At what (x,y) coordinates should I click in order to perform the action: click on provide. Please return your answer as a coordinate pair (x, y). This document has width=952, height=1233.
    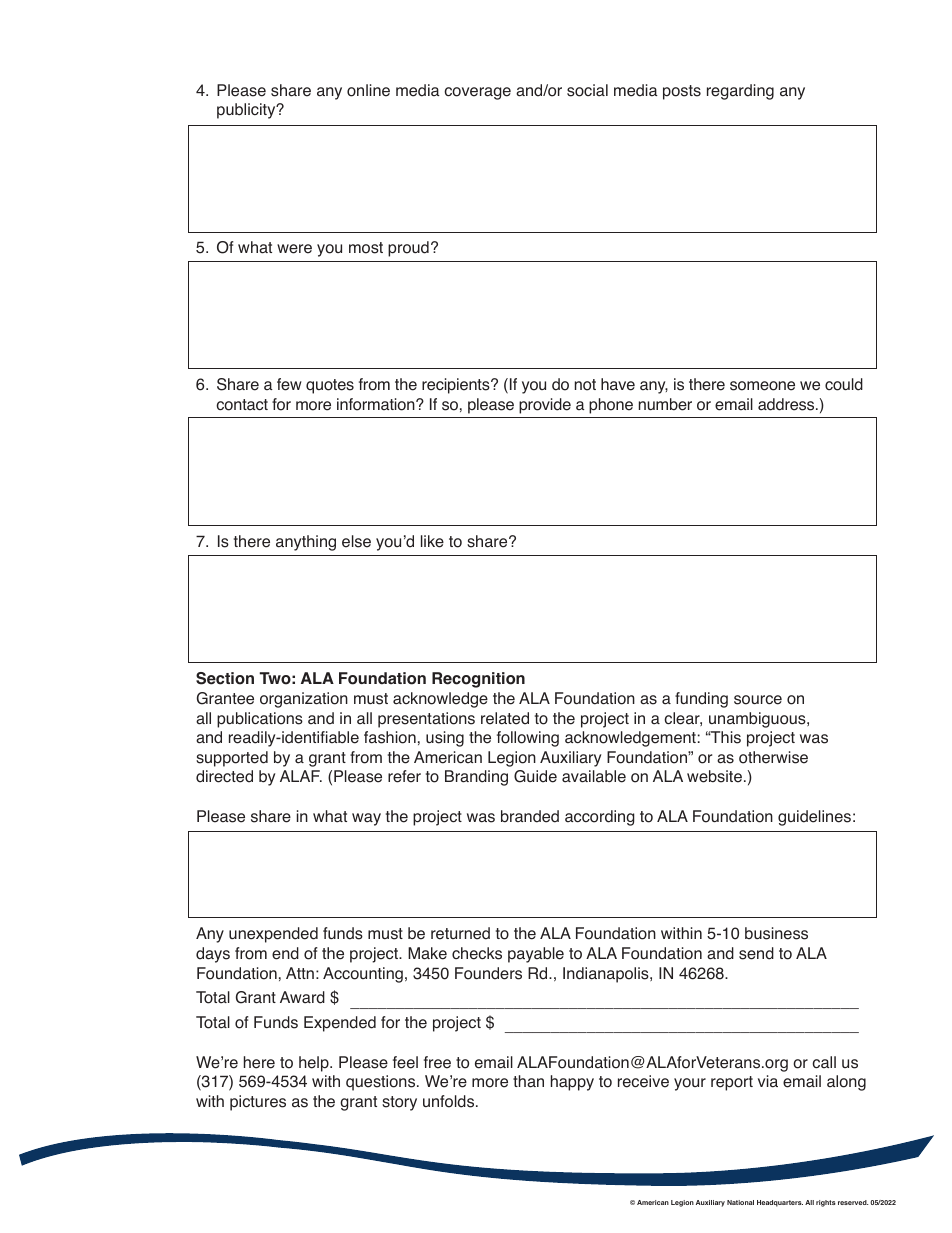
    Looking at the image, I should click on (545, 406).
